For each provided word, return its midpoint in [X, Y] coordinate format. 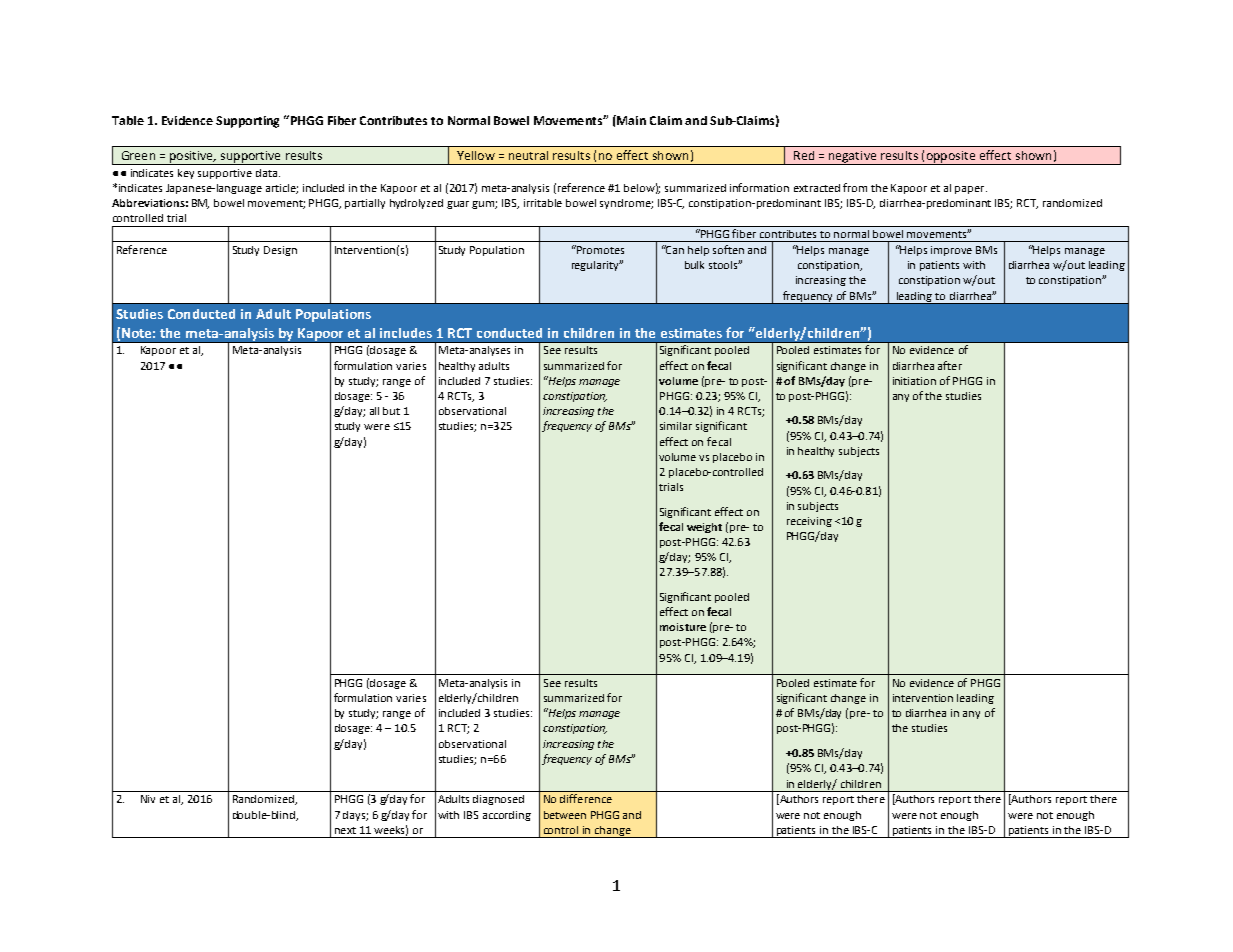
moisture [683, 627]
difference [586, 798]
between [565, 815]
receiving [809, 522]
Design [280, 251]
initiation [914, 381]
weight [704, 528]
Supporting [247, 122]
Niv [148, 799]
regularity [597, 265]
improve [951, 251]
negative [853, 158]
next [345, 830]
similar [676, 426]
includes [406, 333]
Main [630, 120]
